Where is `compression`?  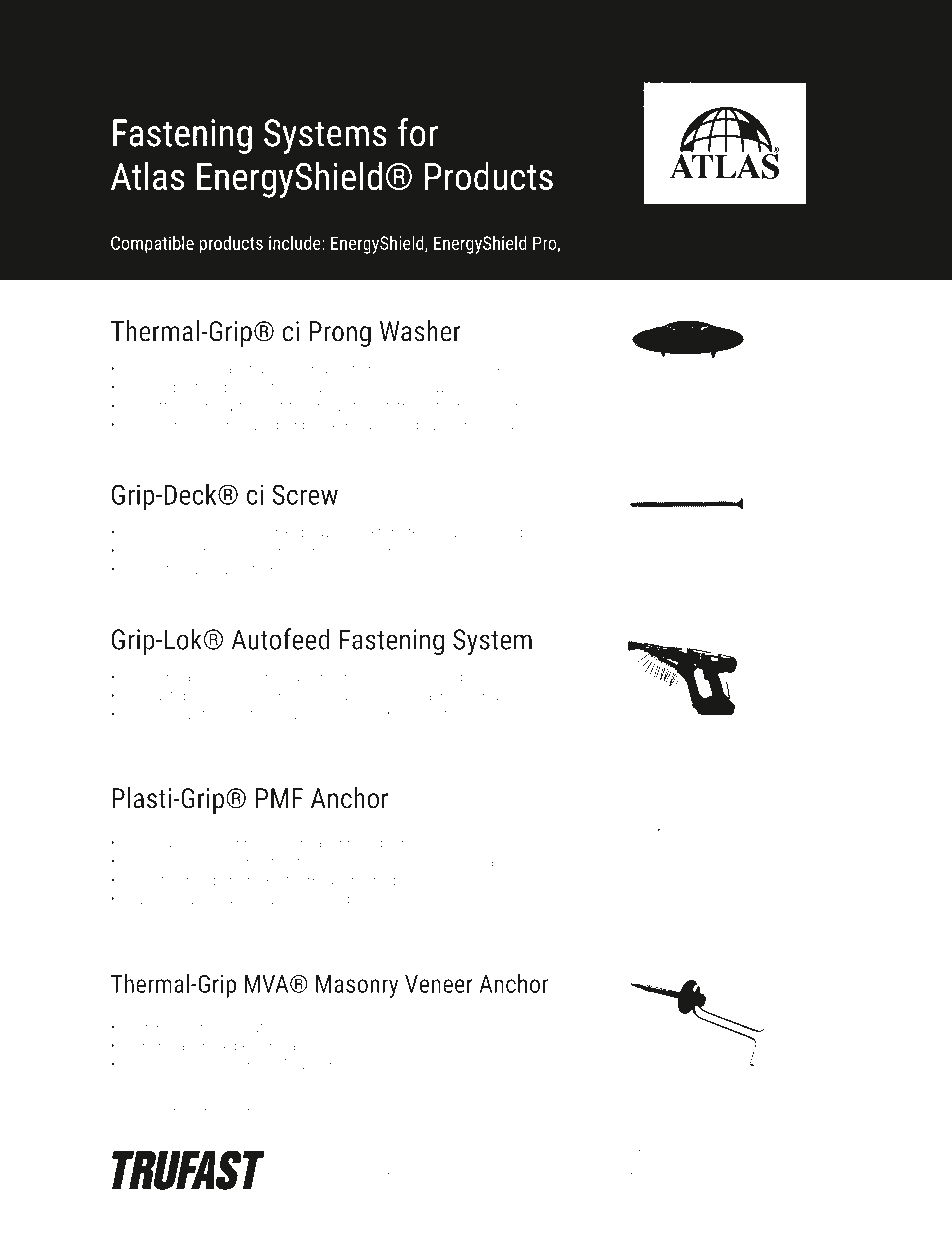
compression is located at coordinates (509, 696).
